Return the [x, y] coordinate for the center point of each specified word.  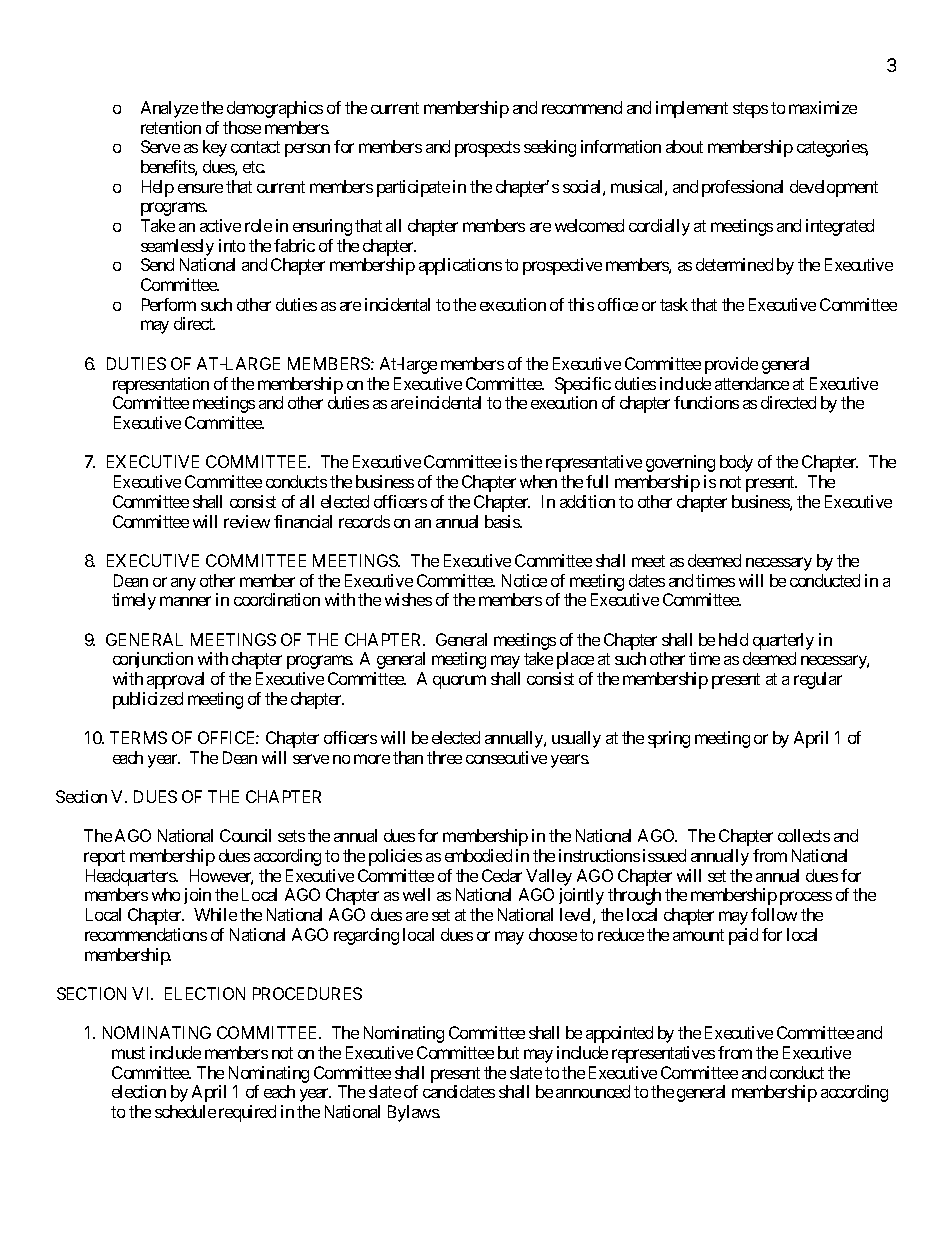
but [508, 1052]
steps [750, 110]
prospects [487, 149]
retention [171, 127]
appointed [619, 1034]
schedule [185, 1111]
